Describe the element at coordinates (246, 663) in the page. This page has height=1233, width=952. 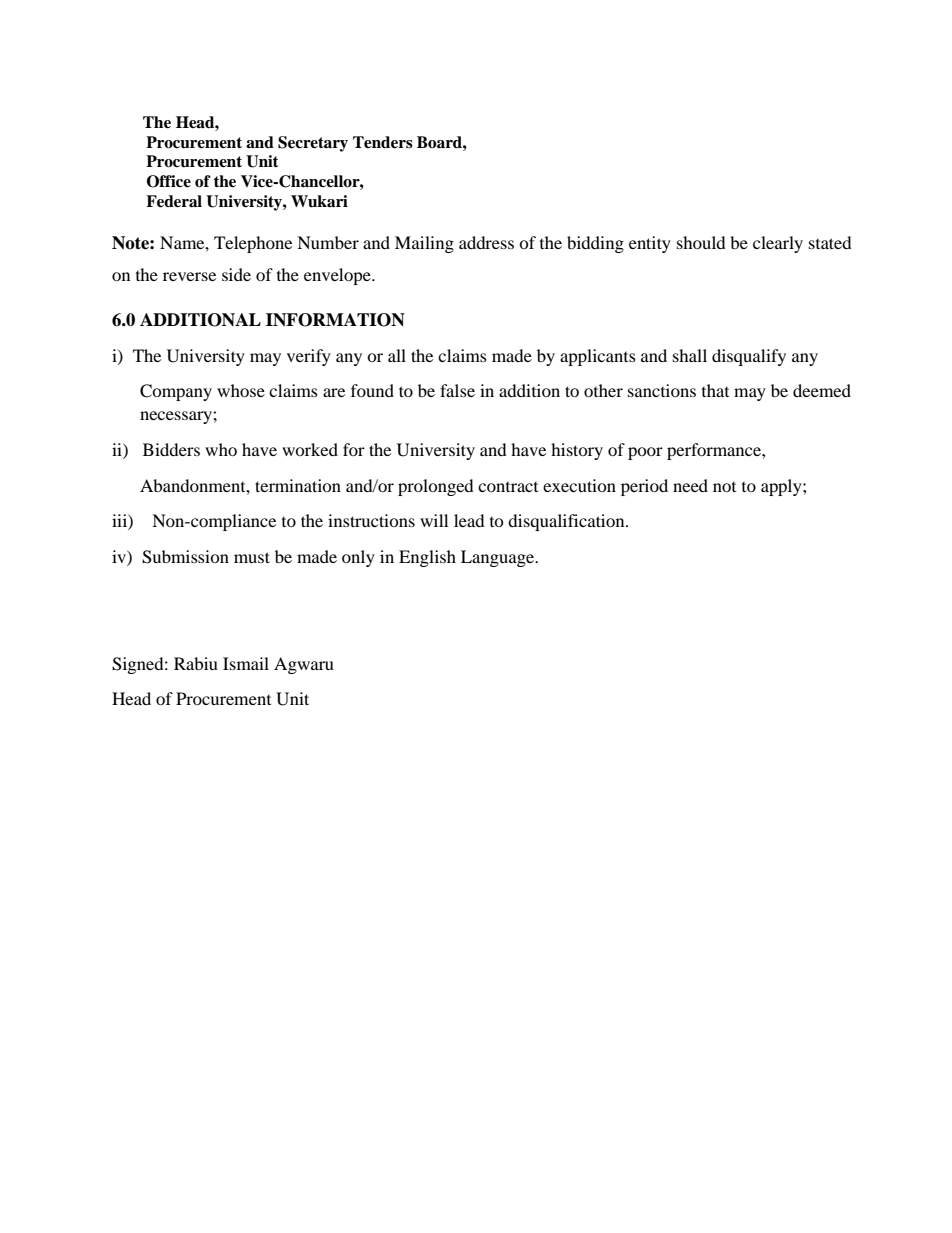
I see `Ismail` at that location.
